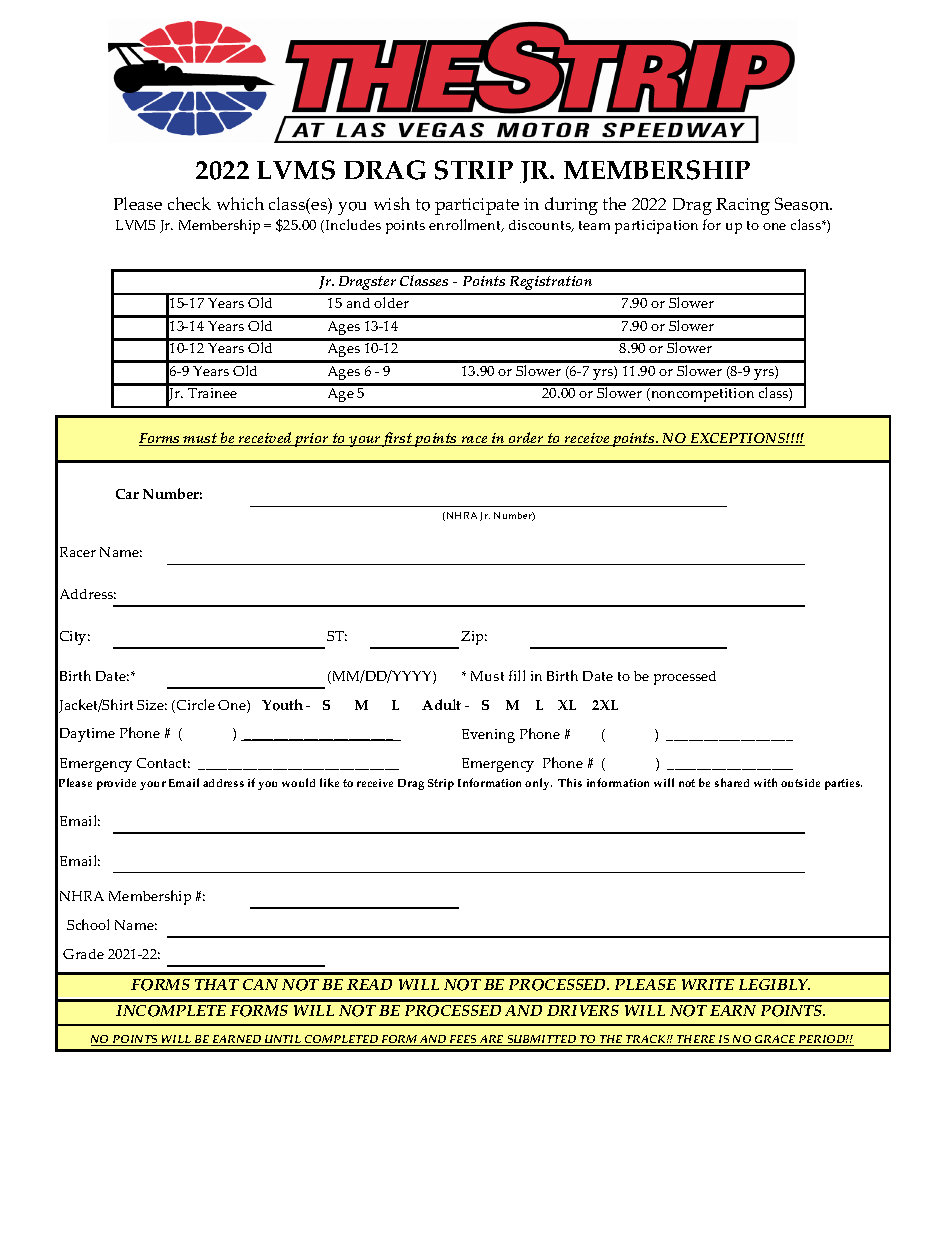 The width and height of the document is (952, 1233). I want to click on fill, so click(517, 675).
